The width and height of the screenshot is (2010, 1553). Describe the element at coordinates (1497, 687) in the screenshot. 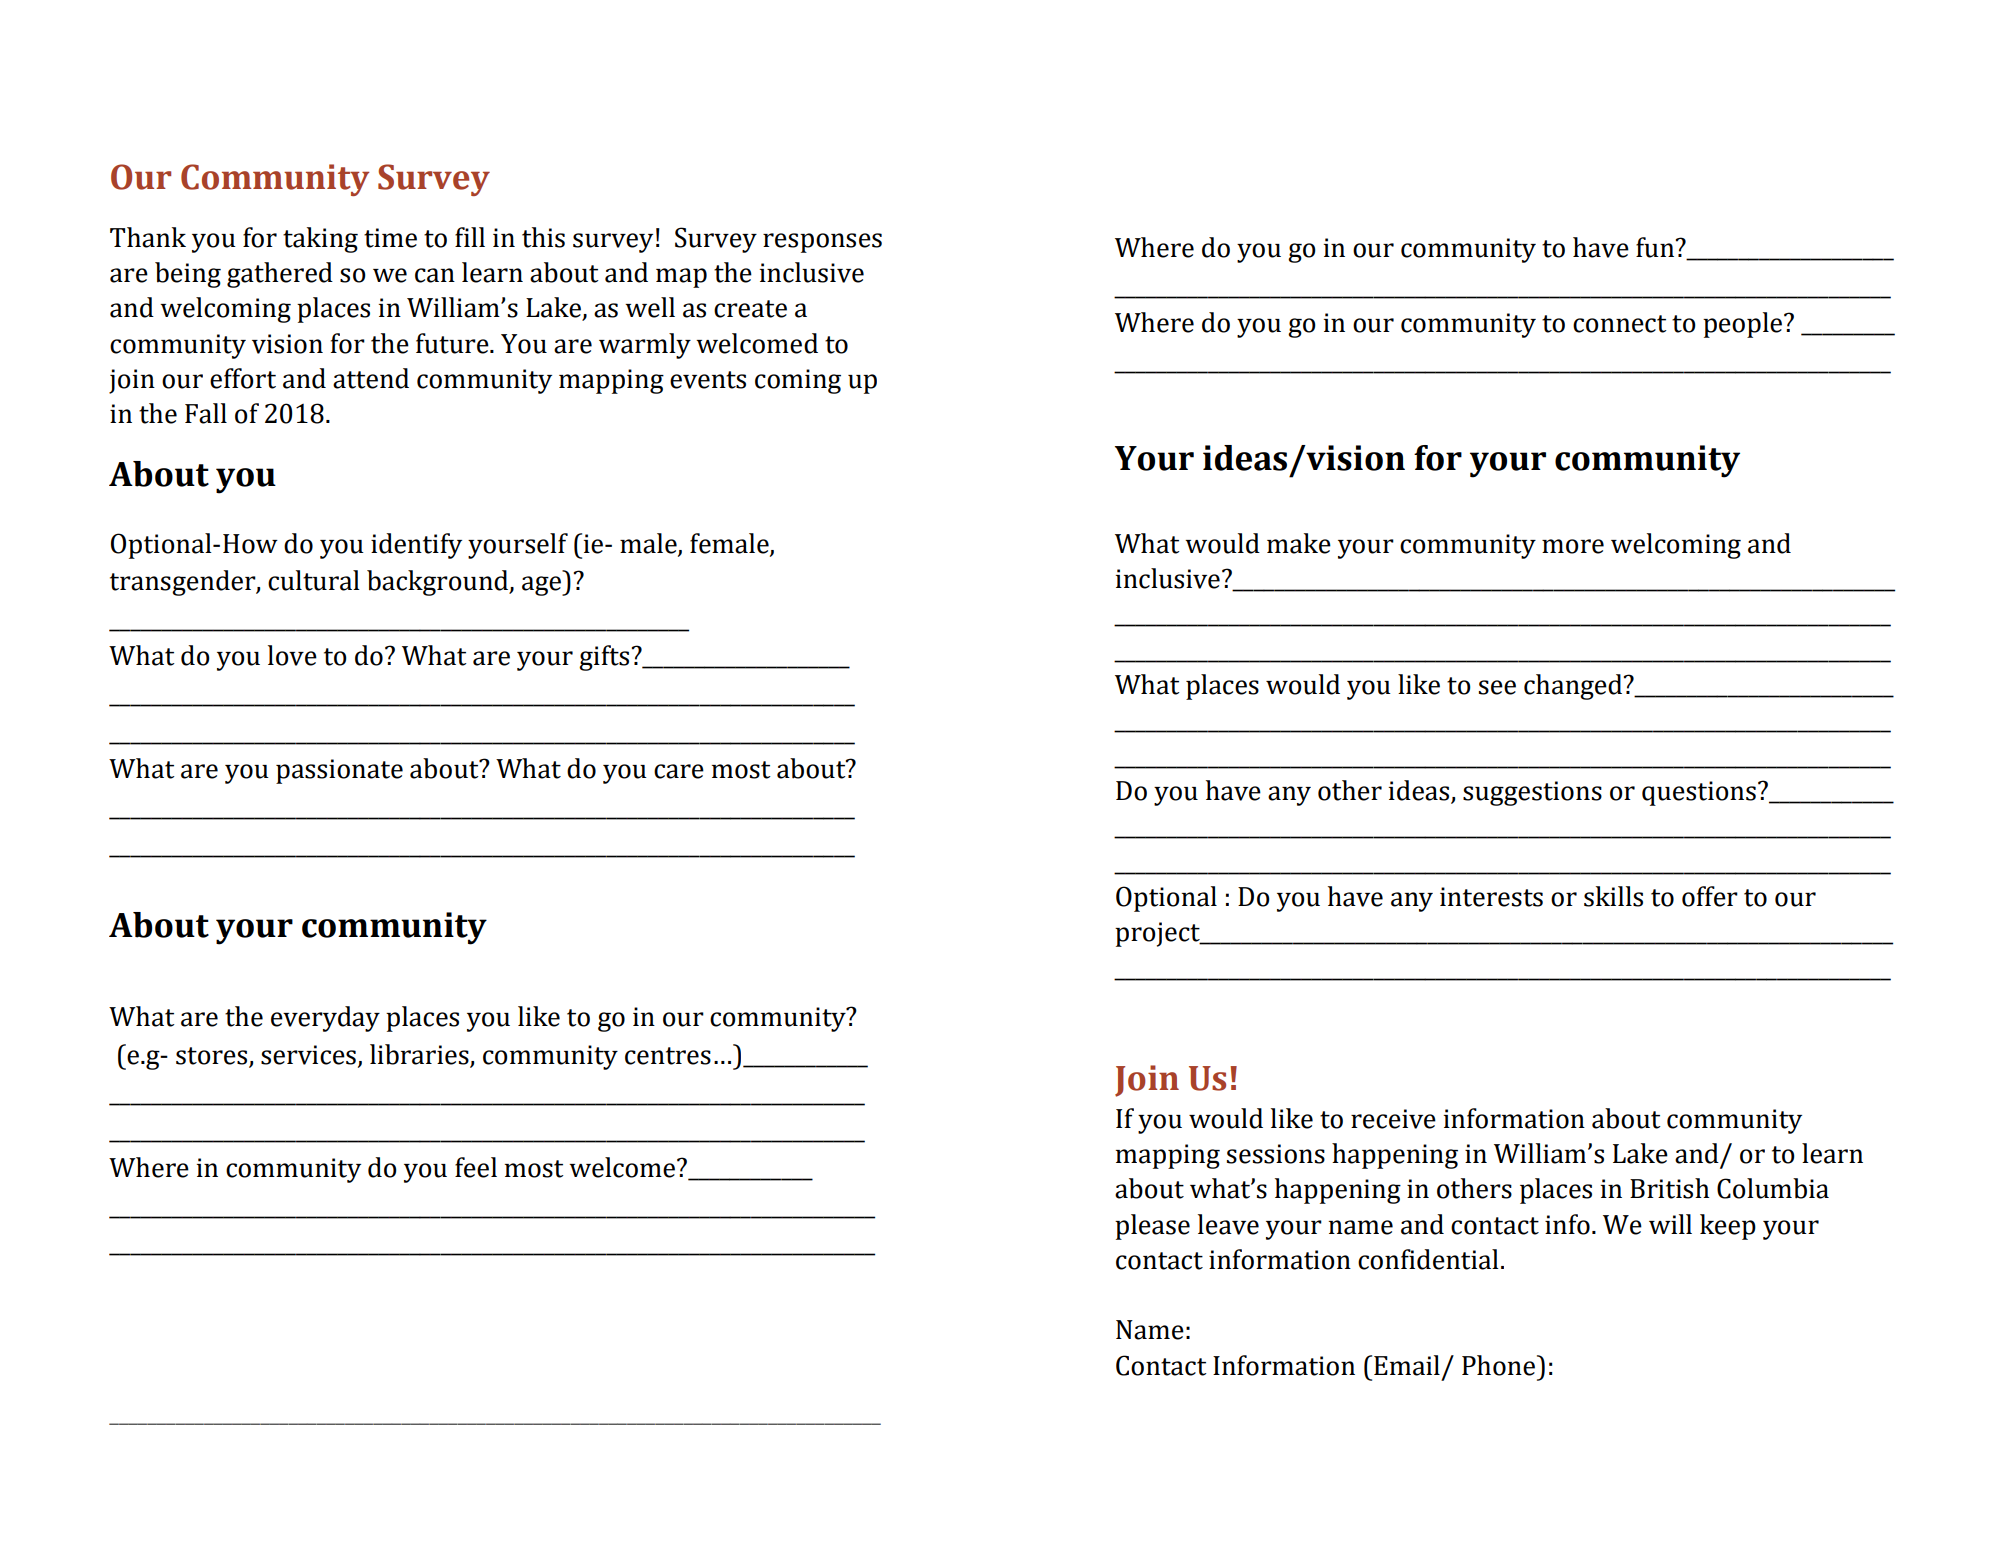

I see `see` at that location.
